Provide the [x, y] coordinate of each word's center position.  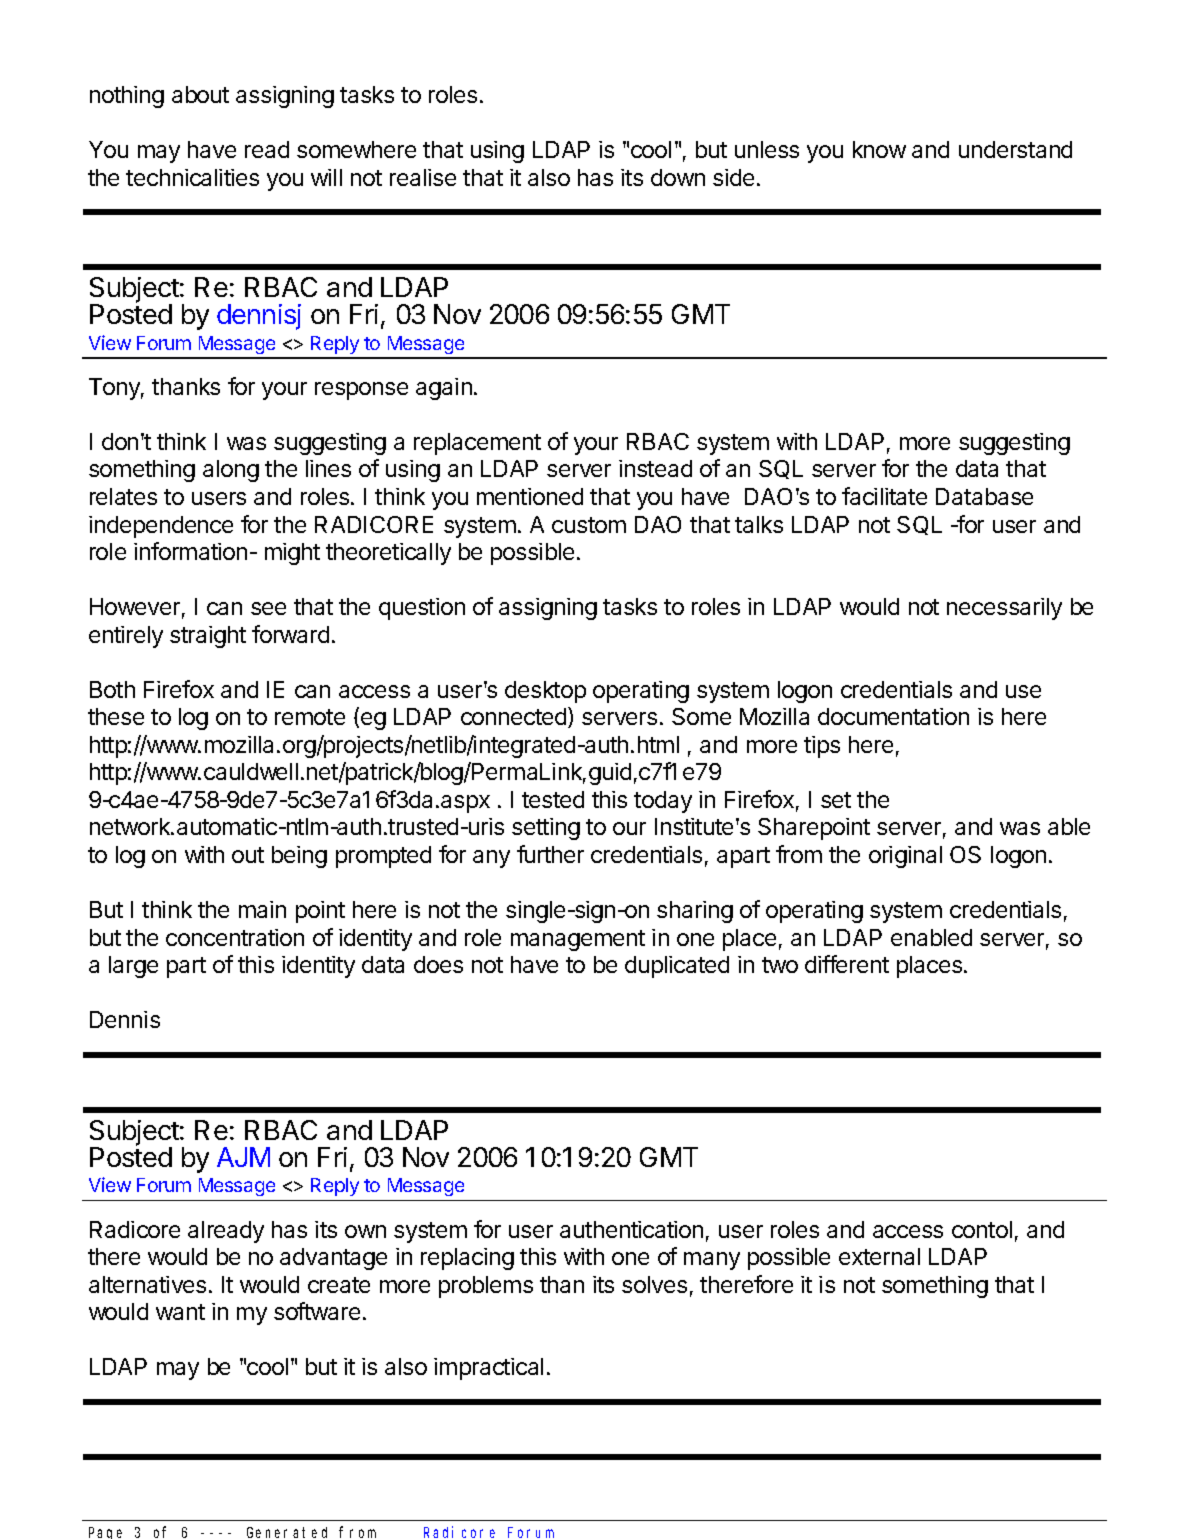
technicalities [192, 177]
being [299, 857]
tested [553, 799]
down [678, 177]
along [231, 471]
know [879, 149]
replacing [467, 1259]
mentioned [530, 496]
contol [982, 1229]
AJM [243, 1157]
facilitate [884, 496]
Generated [287, 1532]
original [905, 857]
